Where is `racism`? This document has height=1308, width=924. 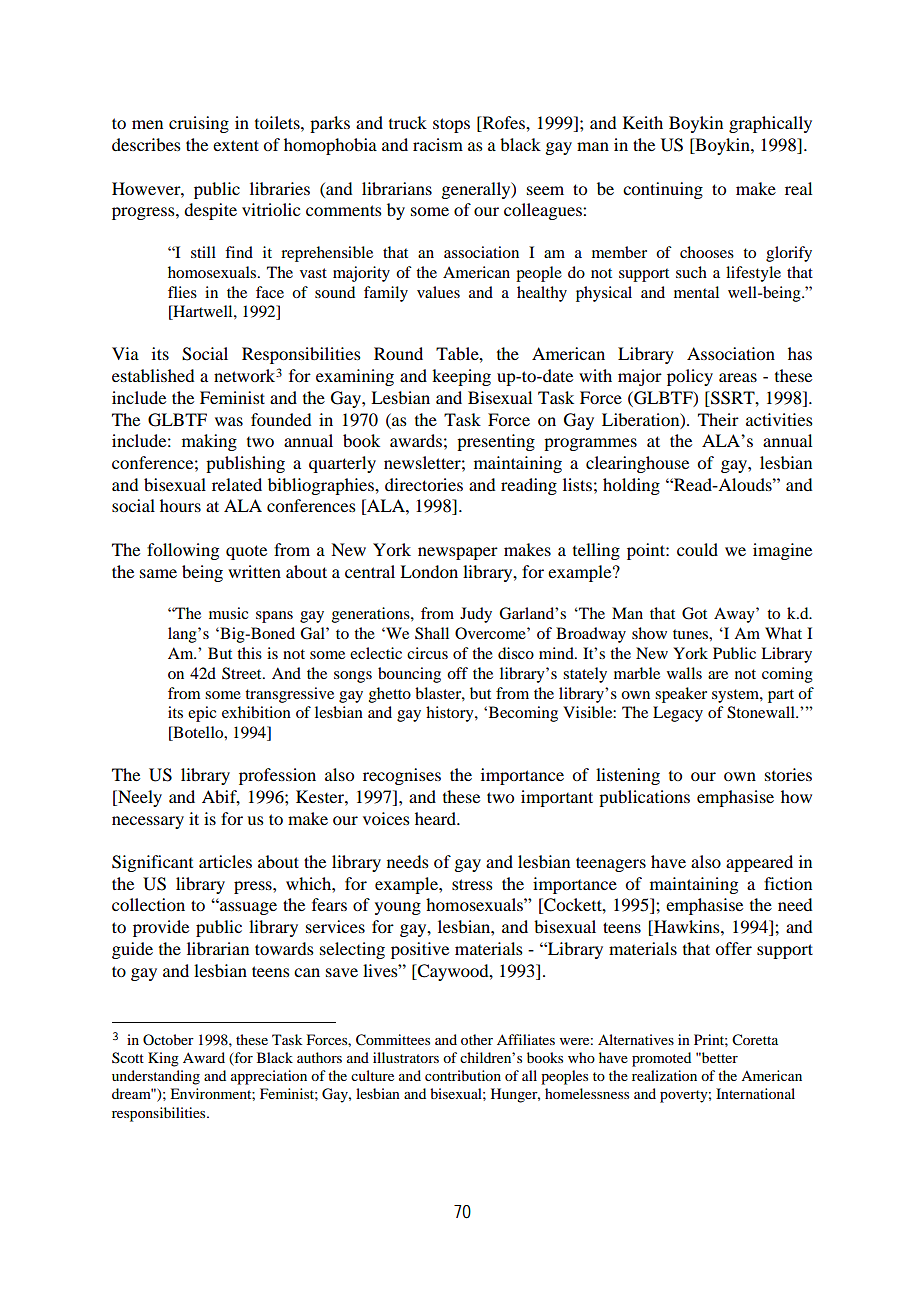
racism is located at coordinates (438, 144).
